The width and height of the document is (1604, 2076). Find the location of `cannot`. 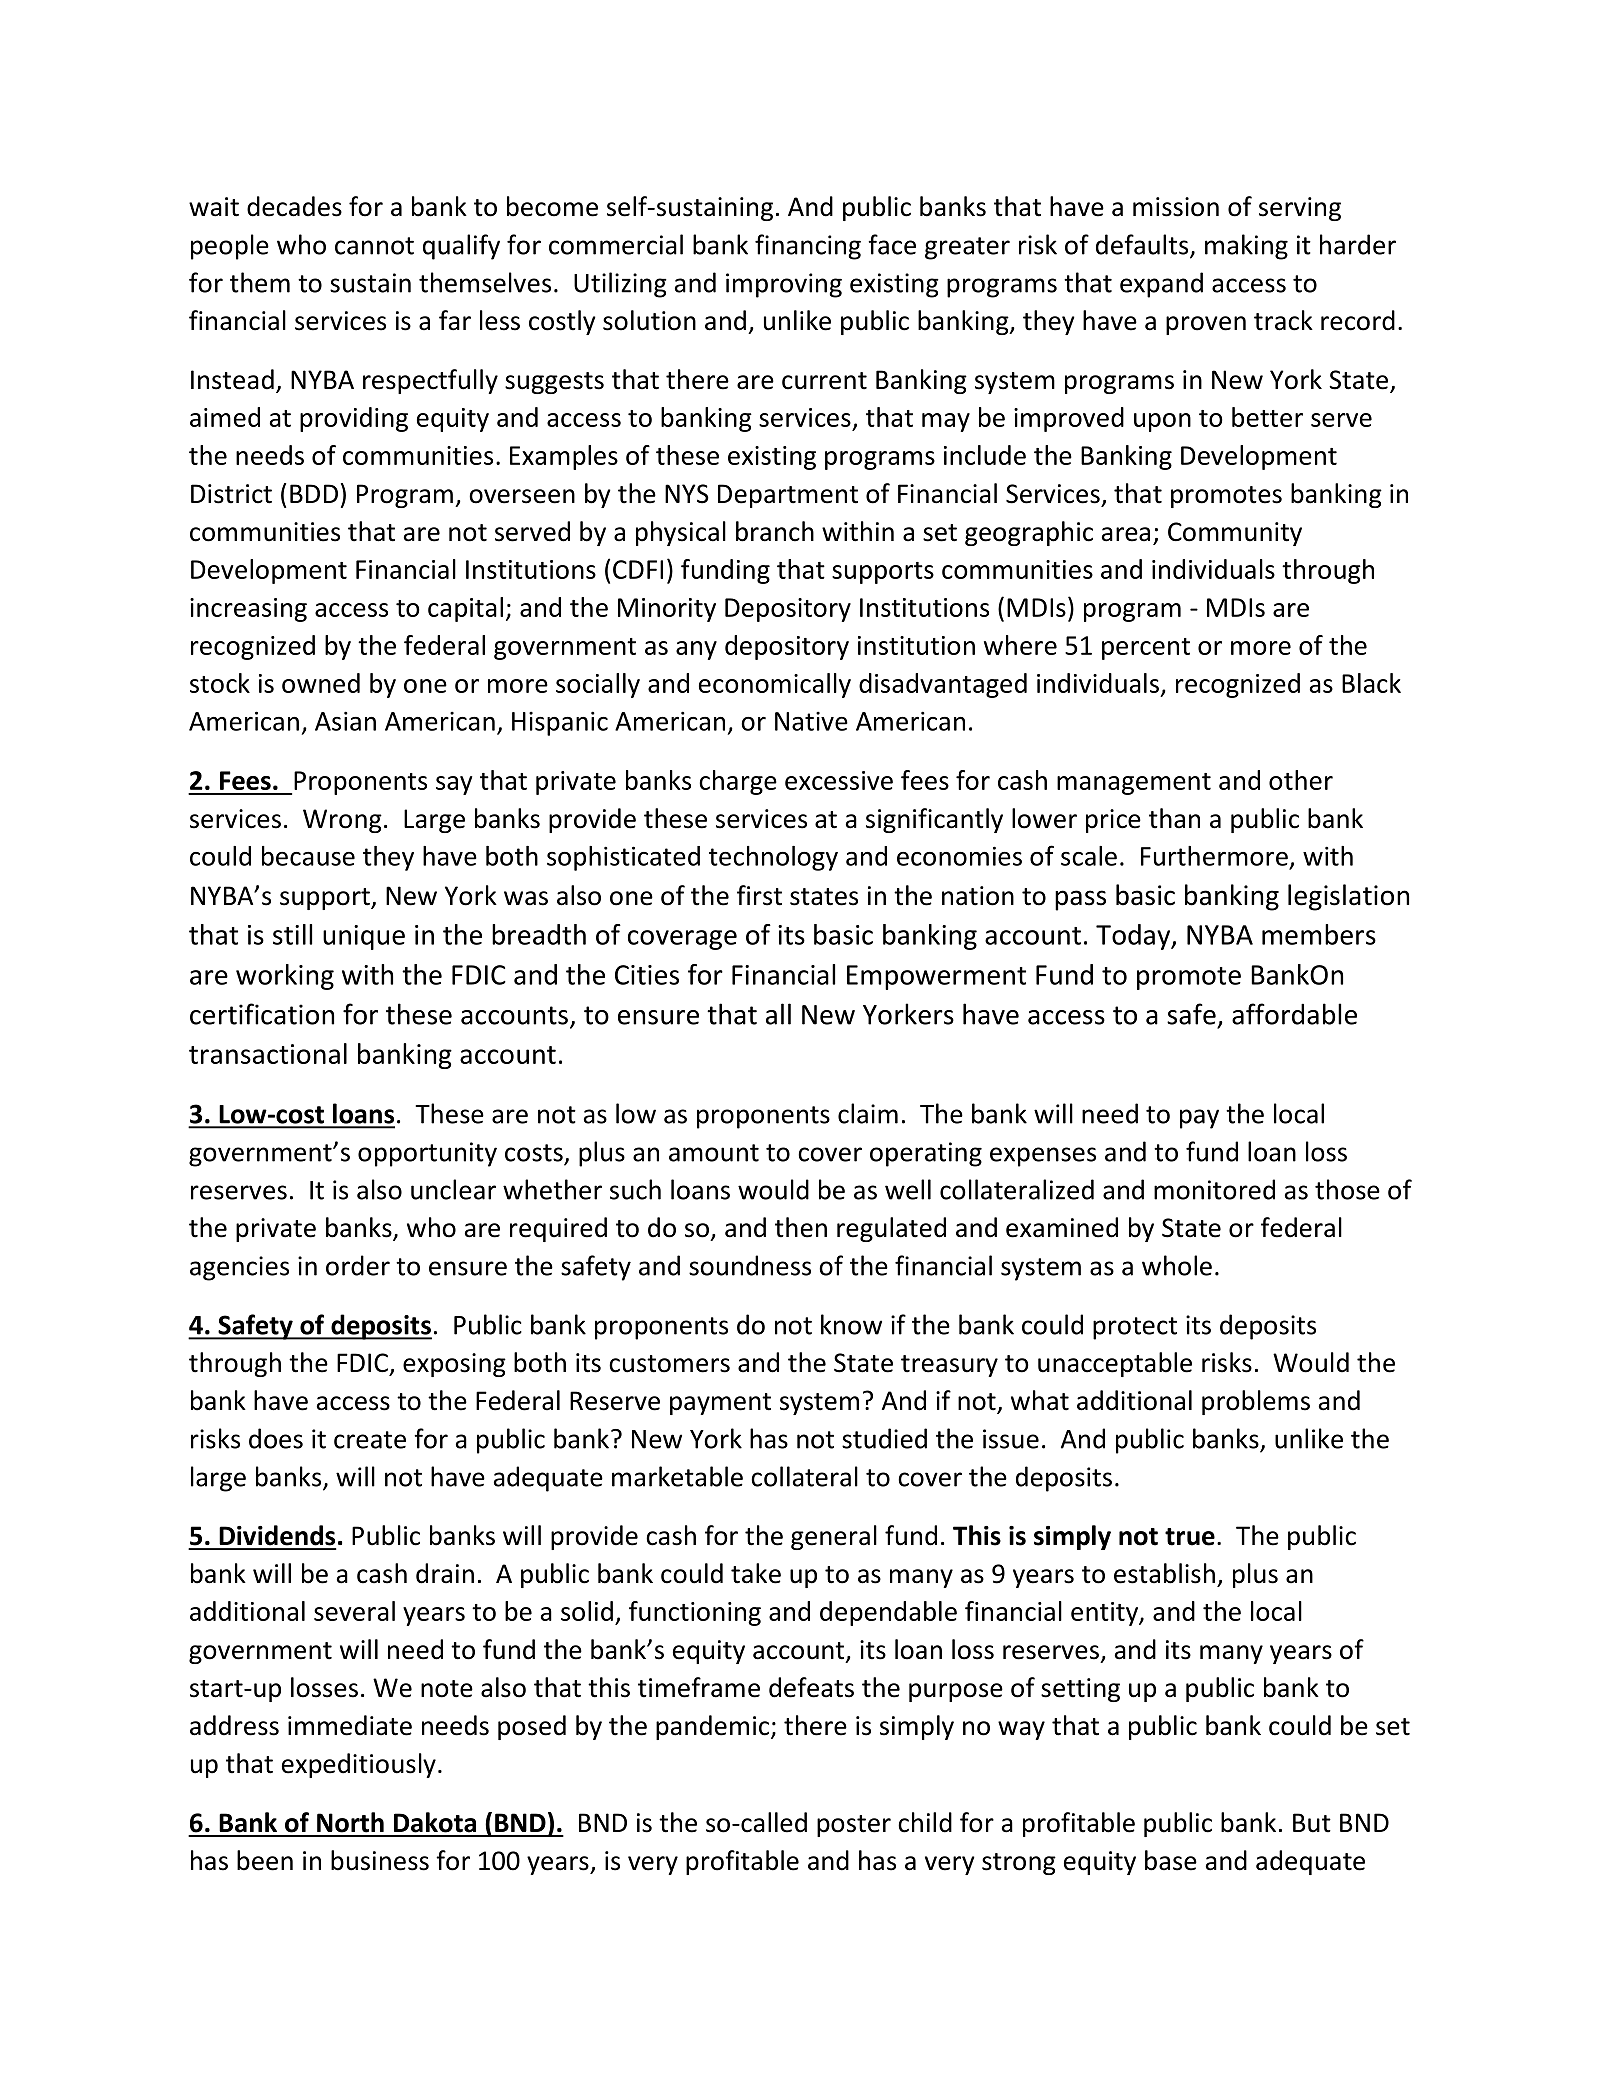

cannot is located at coordinates (374, 246).
